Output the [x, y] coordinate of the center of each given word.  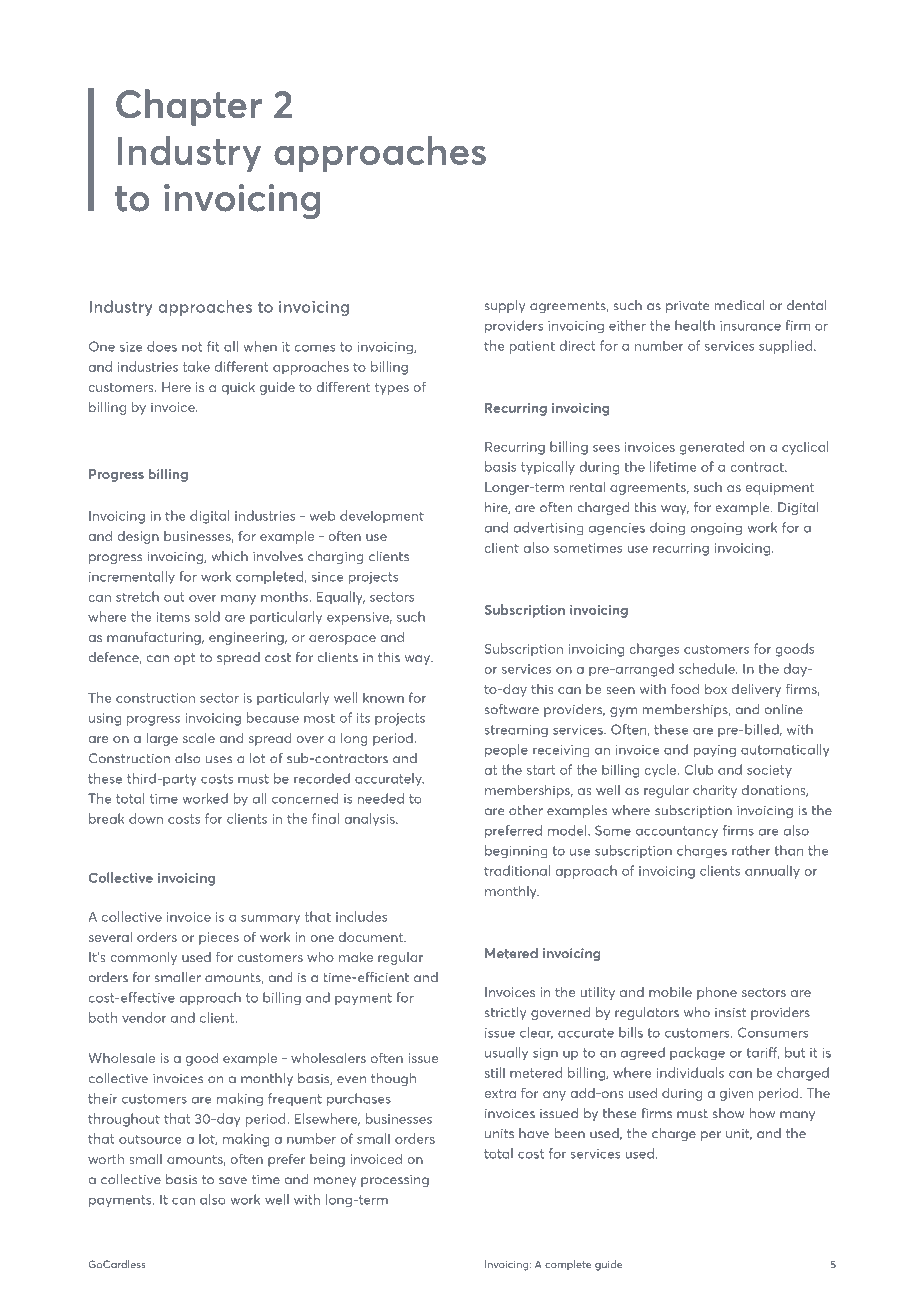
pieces [219, 938]
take [196, 366]
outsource [150, 1139]
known [383, 697]
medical [739, 305]
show [729, 1113]
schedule [708, 668]
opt [184, 659]
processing [395, 1181]
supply [505, 306]
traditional [517, 870]
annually [772, 872]
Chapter [189, 107]
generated [711, 448]
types [392, 389]
